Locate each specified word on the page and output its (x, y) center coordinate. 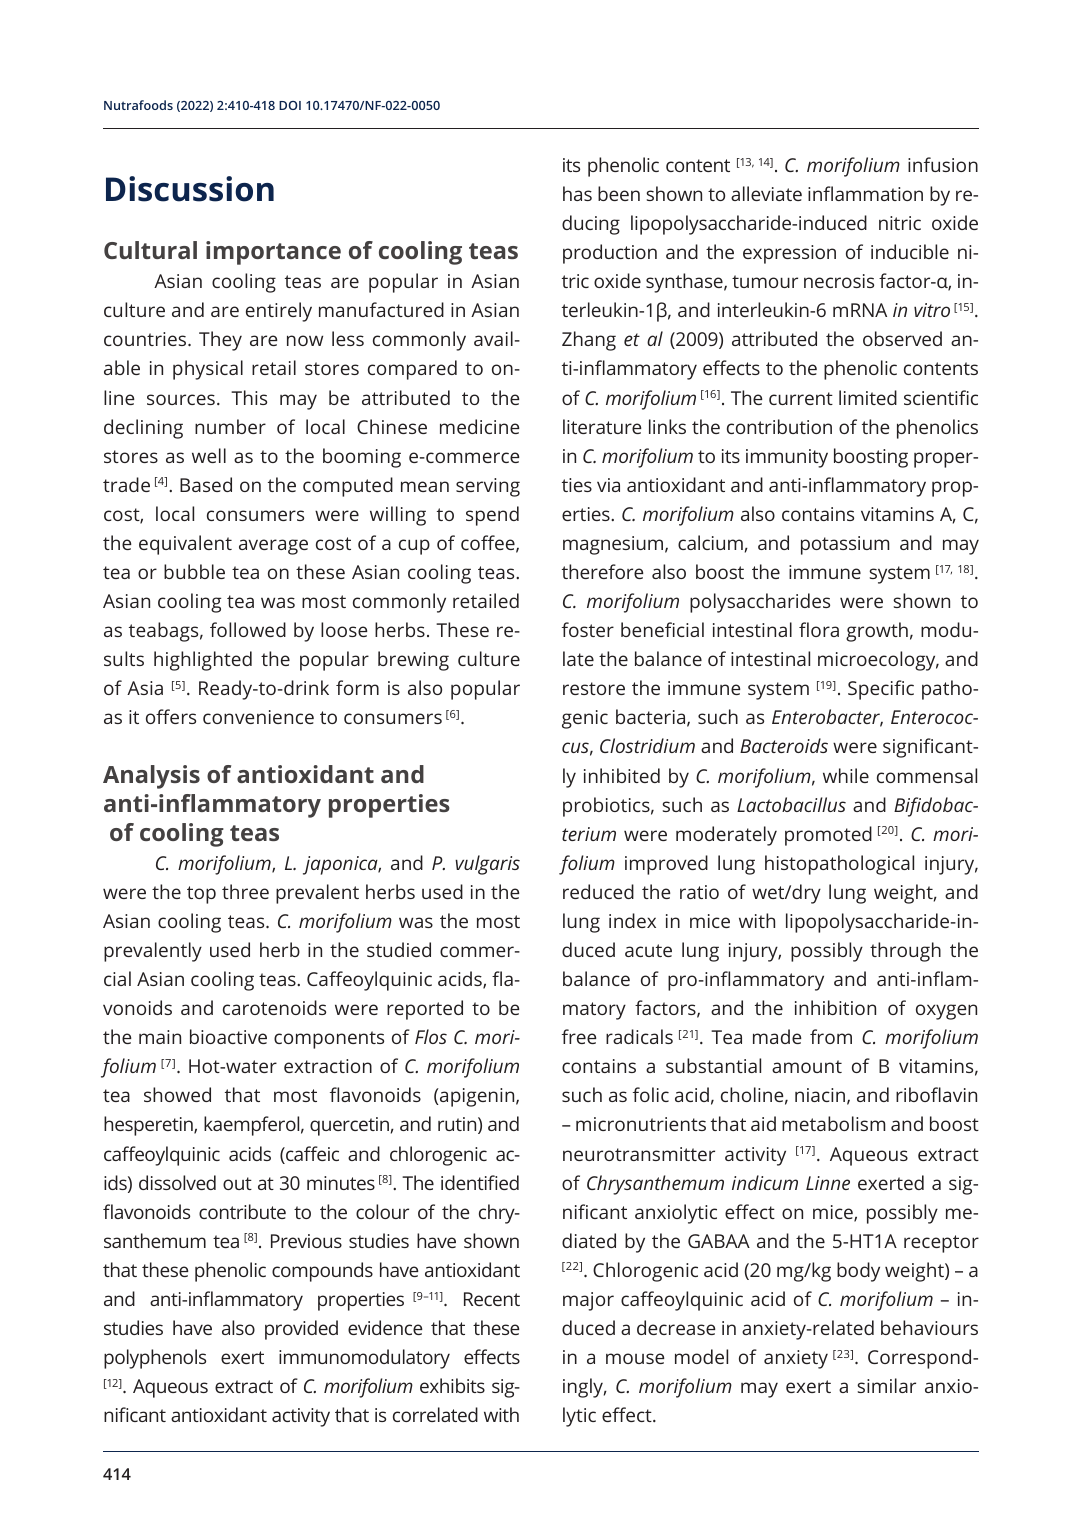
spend (492, 516)
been (619, 193)
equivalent (185, 545)
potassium (845, 545)
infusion (943, 164)
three (245, 891)
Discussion (190, 189)
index (632, 920)
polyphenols (155, 1359)
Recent (492, 1299)
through (905, 952)
